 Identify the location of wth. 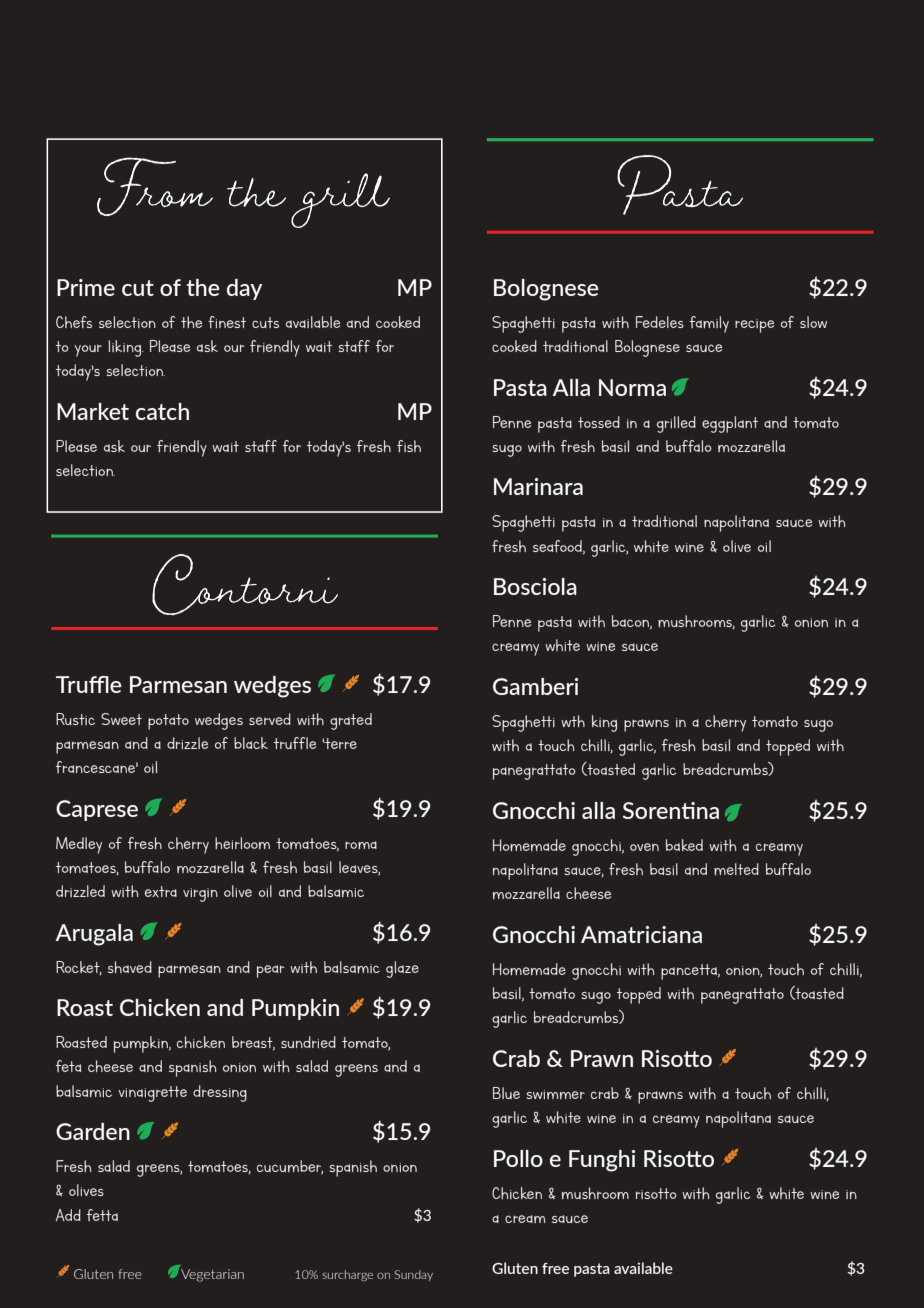
(573, 721).
